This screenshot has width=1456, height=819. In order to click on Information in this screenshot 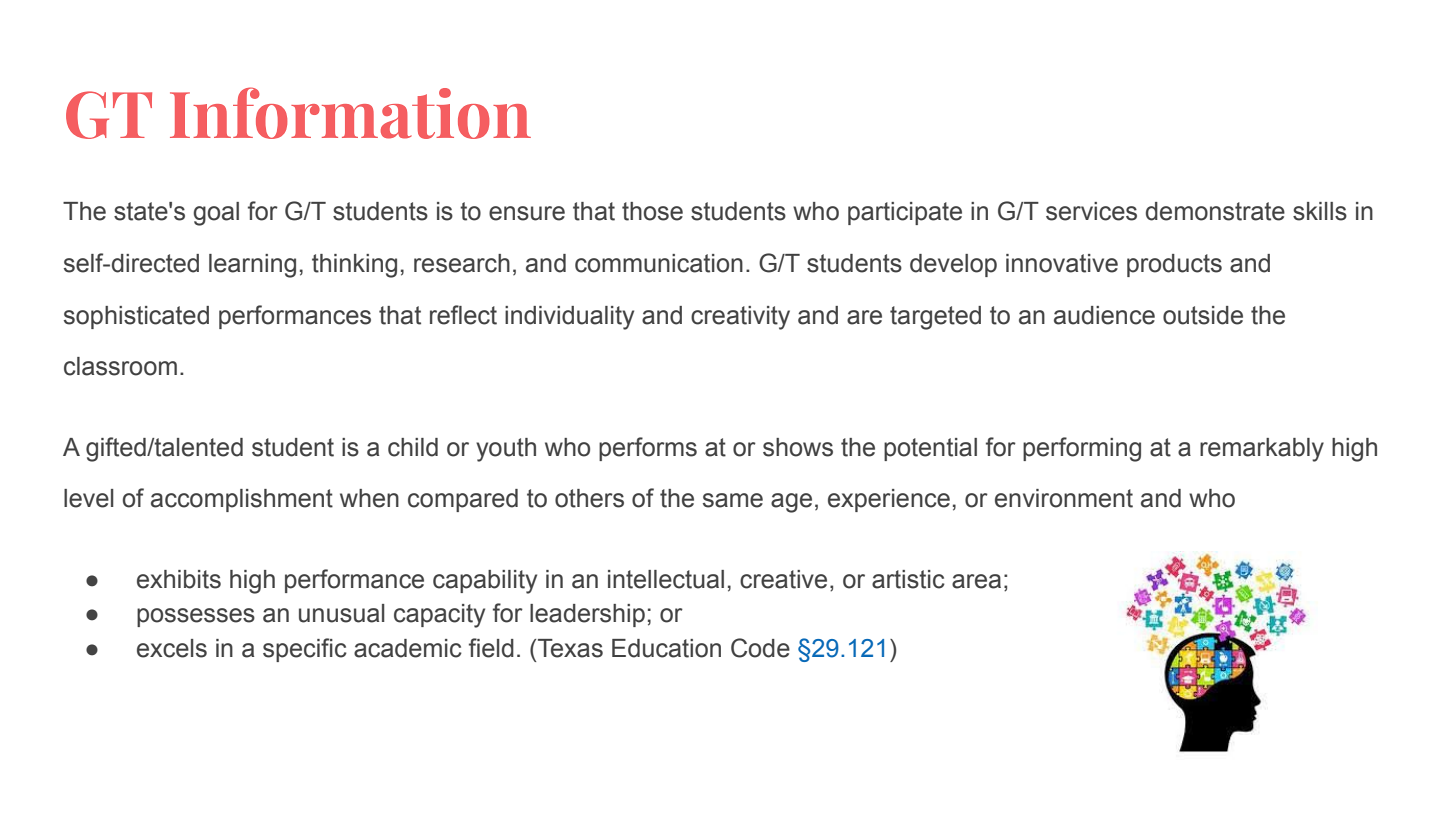, I will do `click(350, 113)`.
